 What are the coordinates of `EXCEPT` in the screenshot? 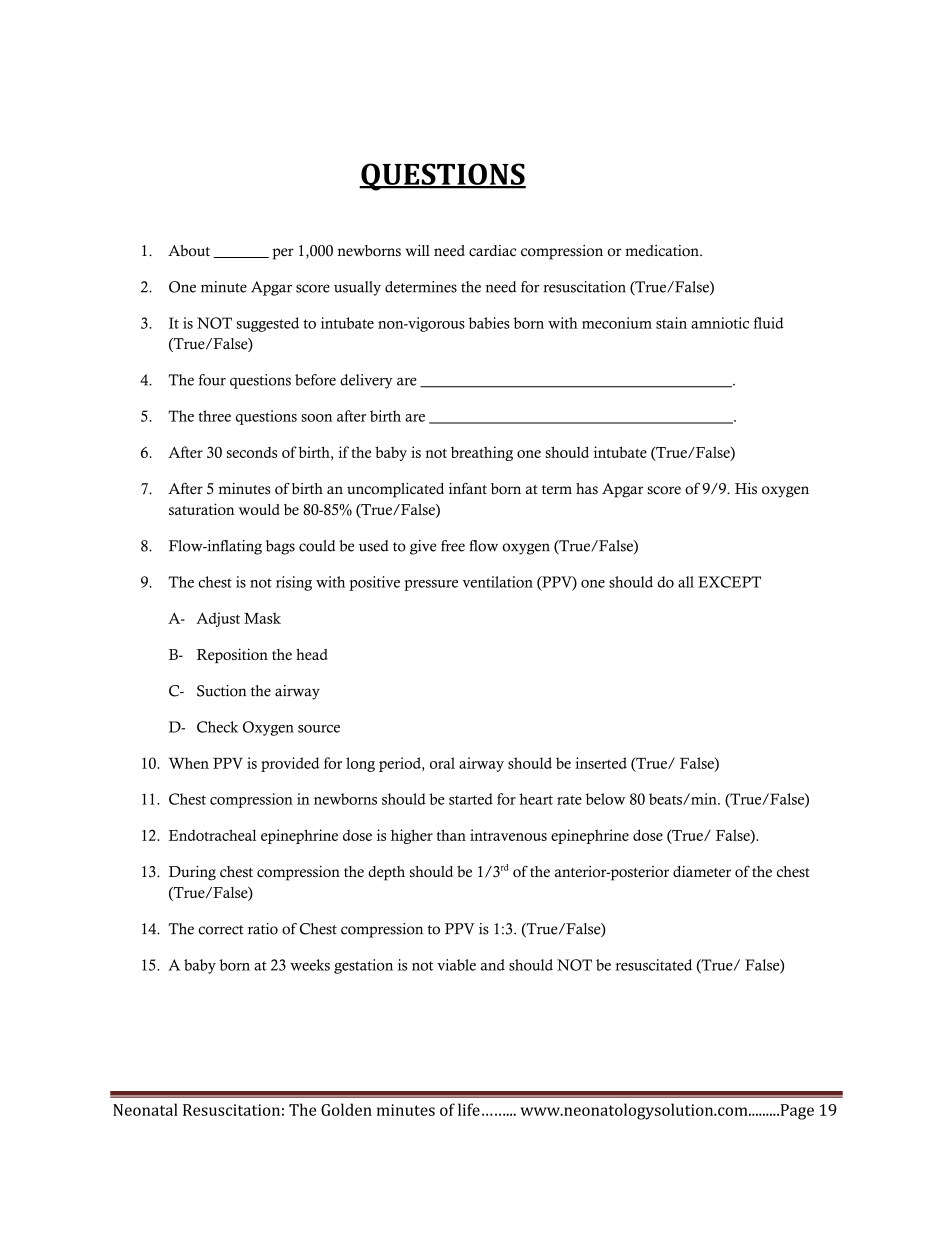 It's located at (729, 582).
